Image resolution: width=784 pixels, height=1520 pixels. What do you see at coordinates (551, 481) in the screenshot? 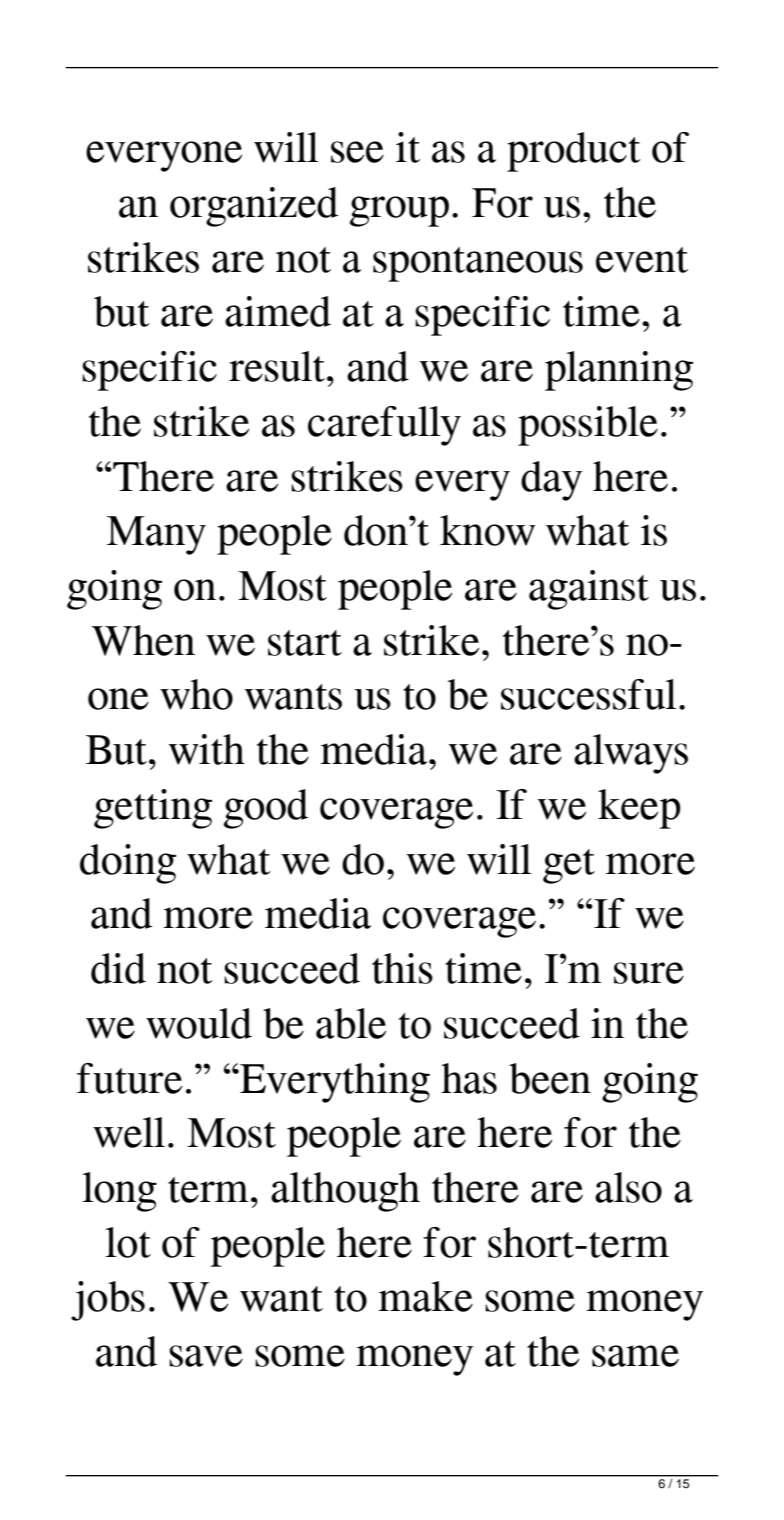
I see `day` at bounding box center [551, 481].
